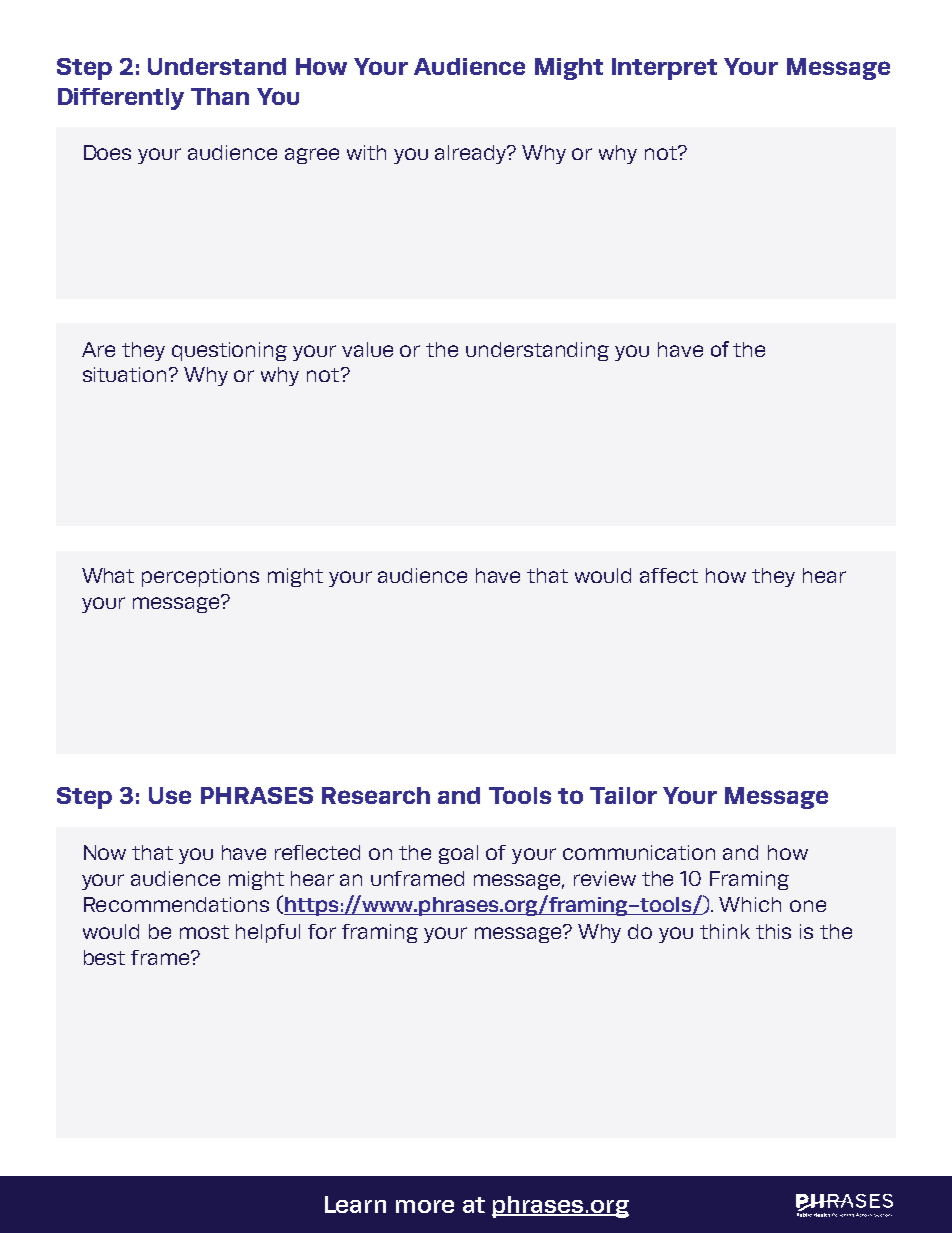 The height and width of the page is (1233, 952). Describe the element at coordinates (472, 154) in the page. I see `already` at that location.
